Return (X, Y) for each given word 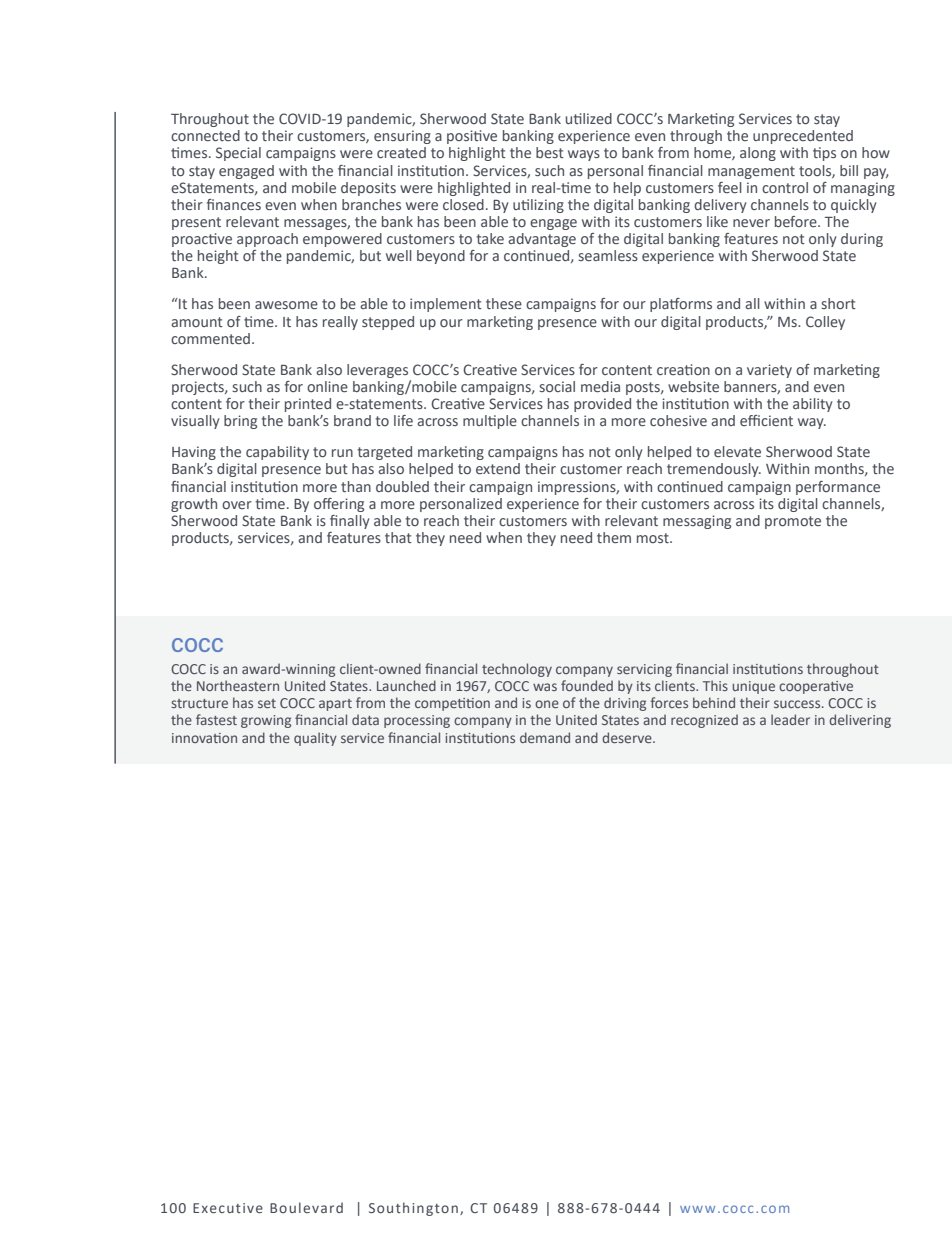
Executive (228, 1208)
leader (790, 719)
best (550, 152)
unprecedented (803, 137)
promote (793, 522)
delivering (860, 721)
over (237, 505)
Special (238, 154)
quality (315, 739)
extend (498, 468)
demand (545, 737)
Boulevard (306, 1207)
